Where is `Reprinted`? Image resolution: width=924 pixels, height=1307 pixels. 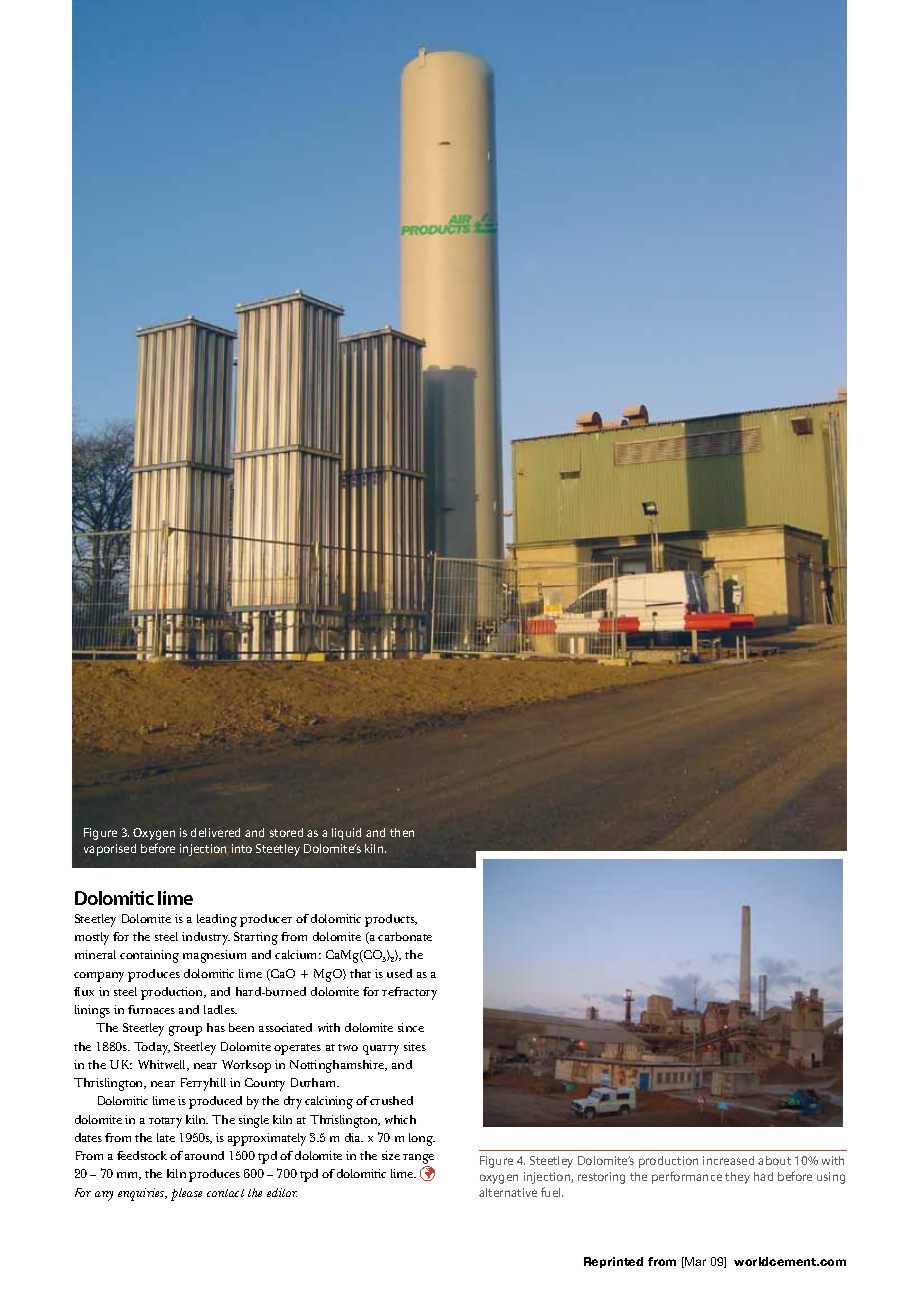 Reprinted is located at coordinates (613, 1262).
